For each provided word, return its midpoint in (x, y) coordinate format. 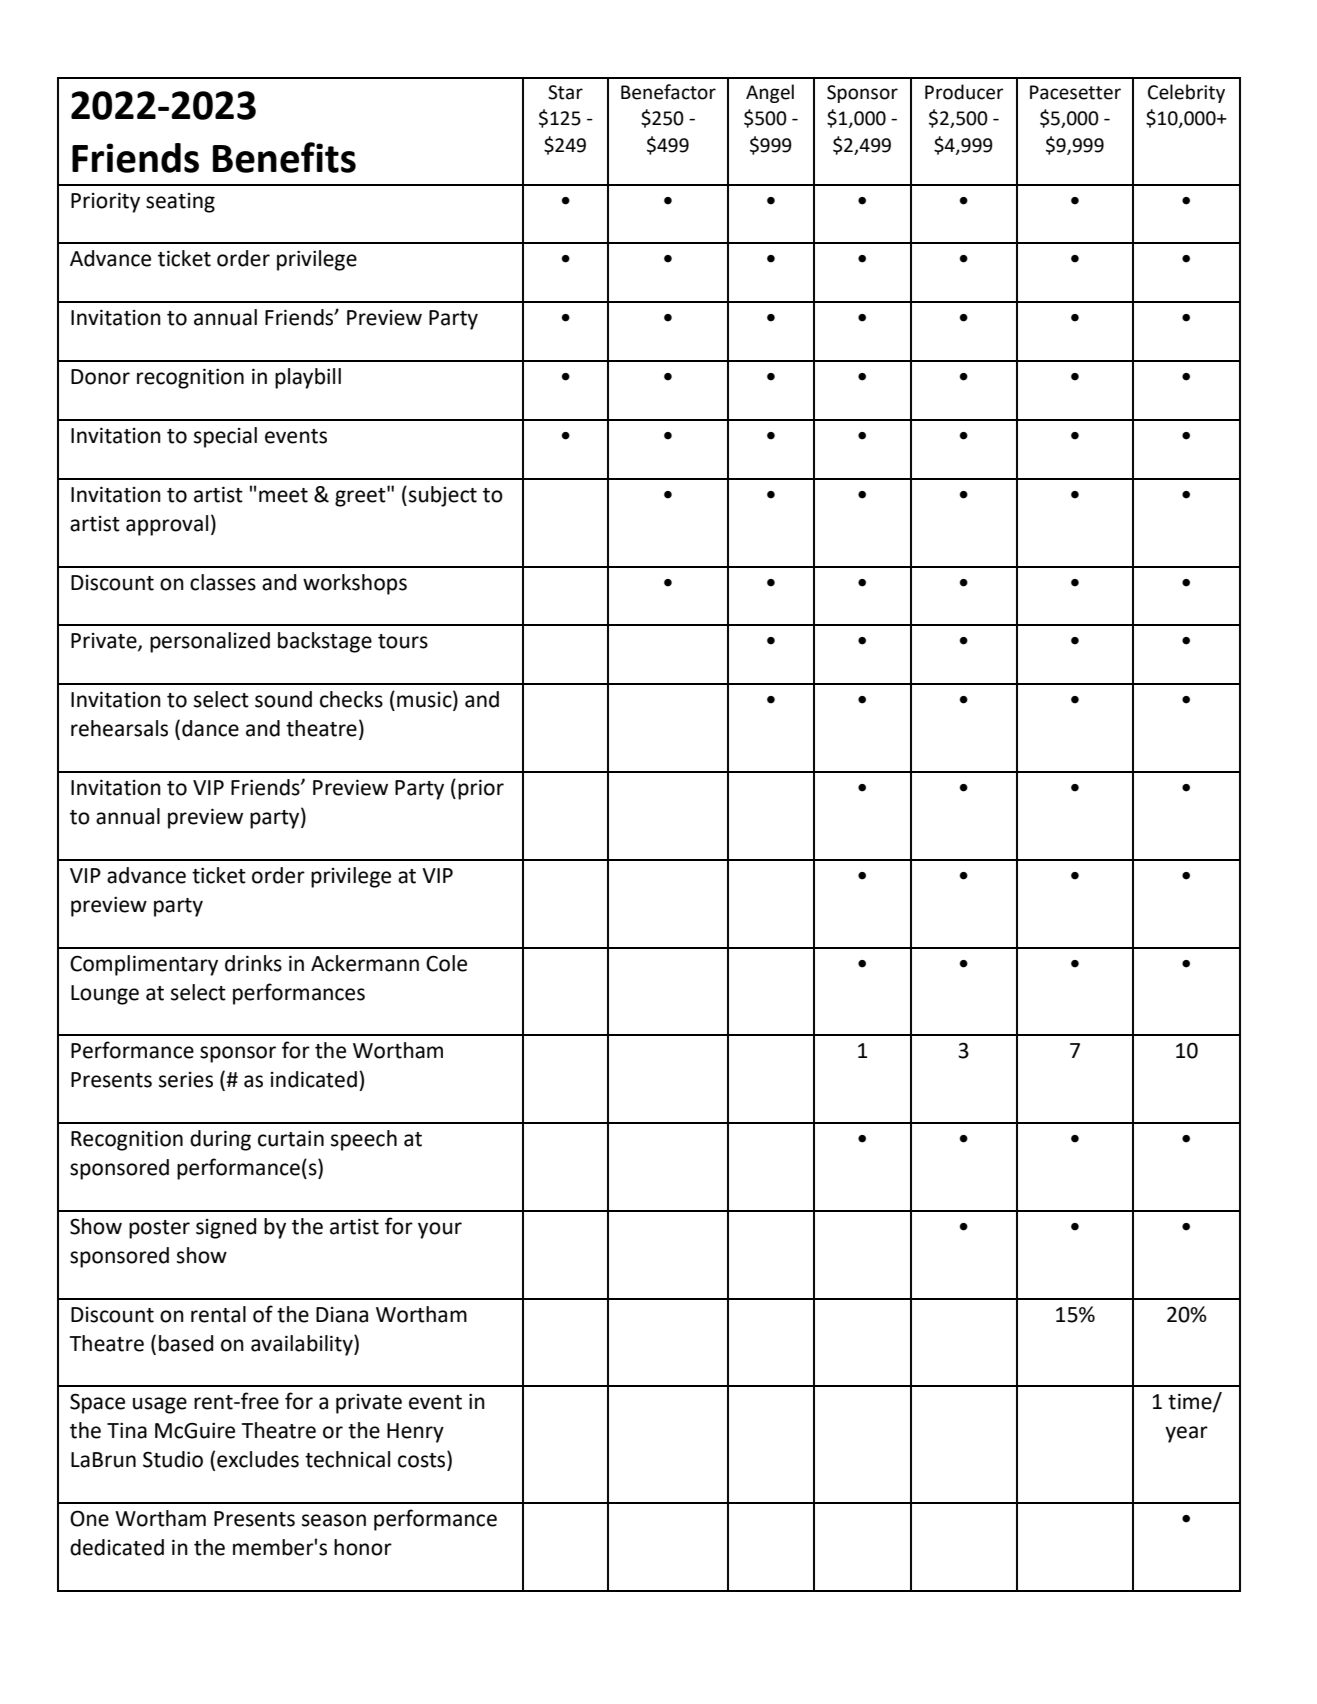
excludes (258, 1459)
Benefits (284, 157)
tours (403, 641)
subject (443, 496)
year (1186, 1434)
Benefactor (668, 92)
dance (210, 728)
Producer (964, 92)
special (225, 437)
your (440, 1230)
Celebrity (1186, 93)
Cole (446, 963)
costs (423, 1460)
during (220, 1140)
